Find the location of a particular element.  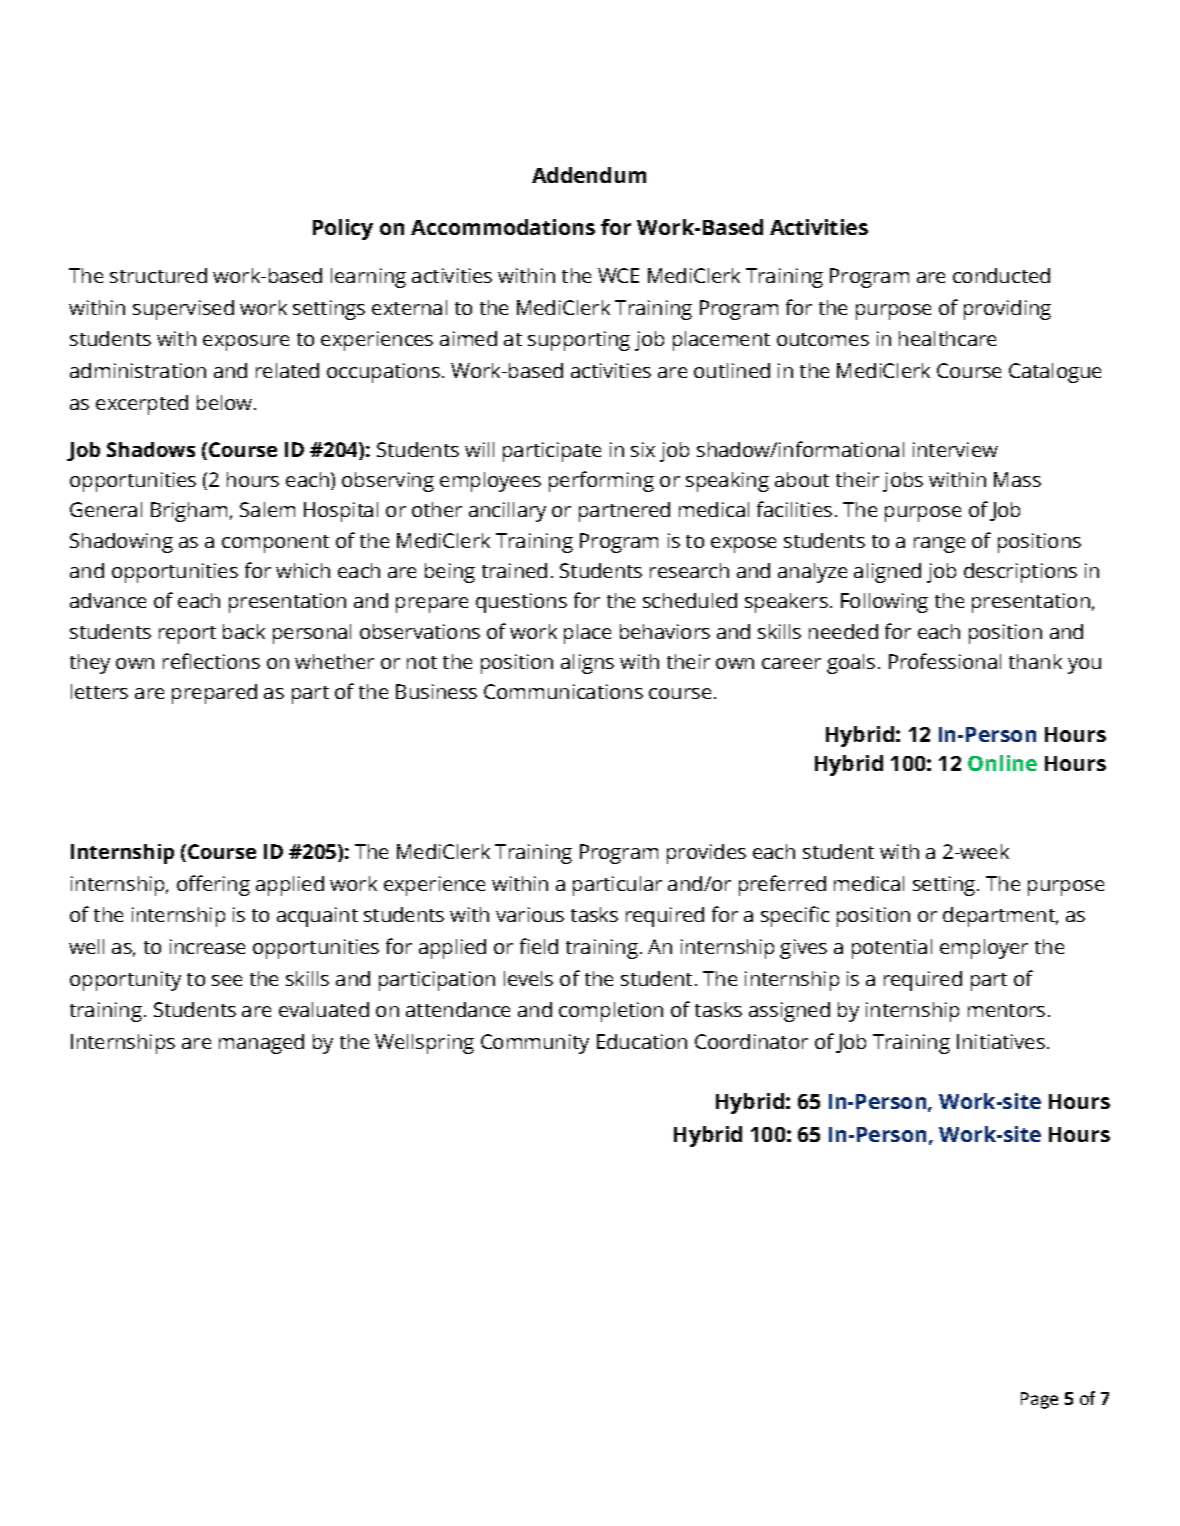

managed is located at coordinates (261, 1044).
